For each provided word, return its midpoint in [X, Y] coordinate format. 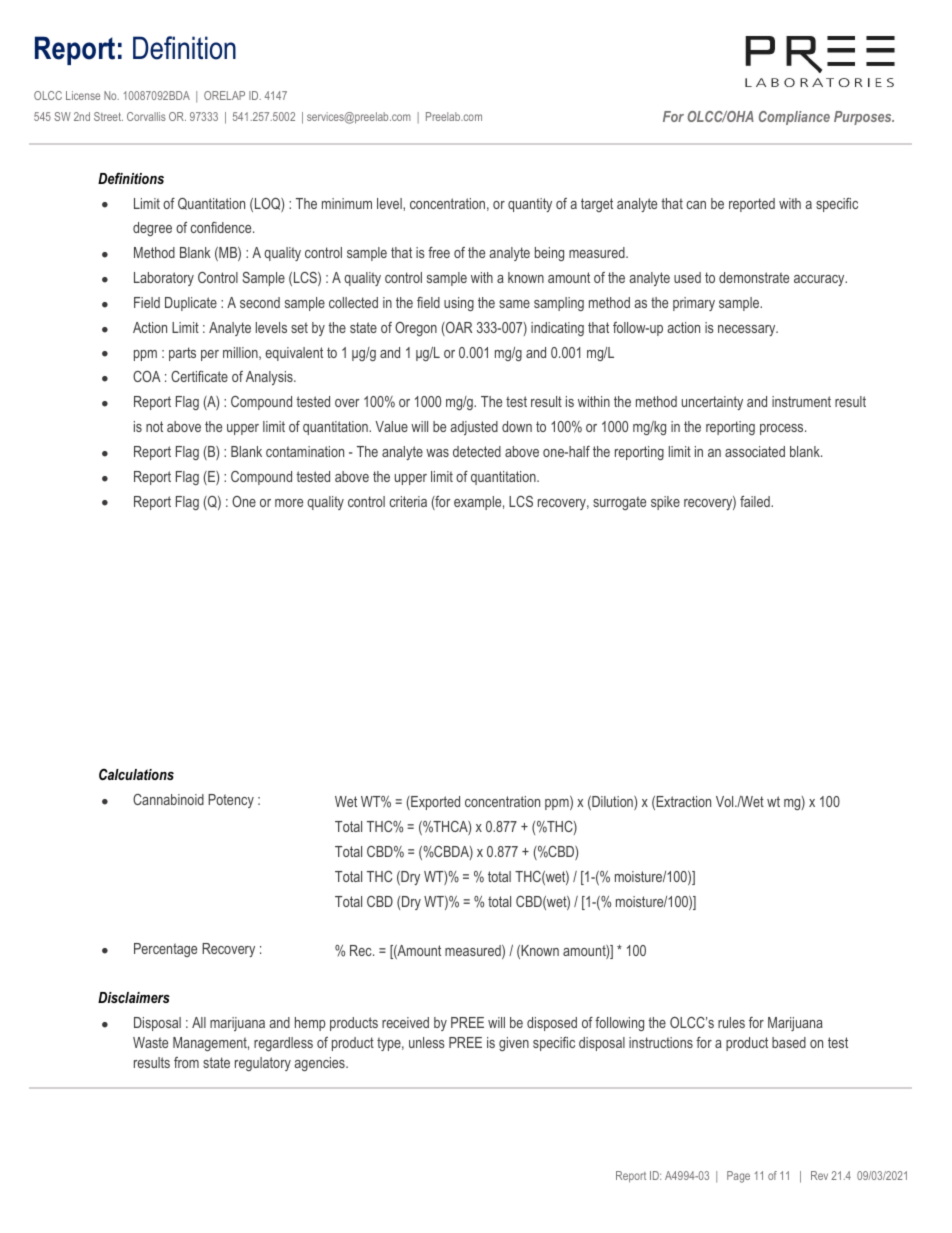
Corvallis [146, 116]
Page [738, 1177]
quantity [530, 205]
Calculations [136, 774]
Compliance [794, 118]
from [186, 1062]
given [514, 1044]
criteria [408, 501]
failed [756, 501]
